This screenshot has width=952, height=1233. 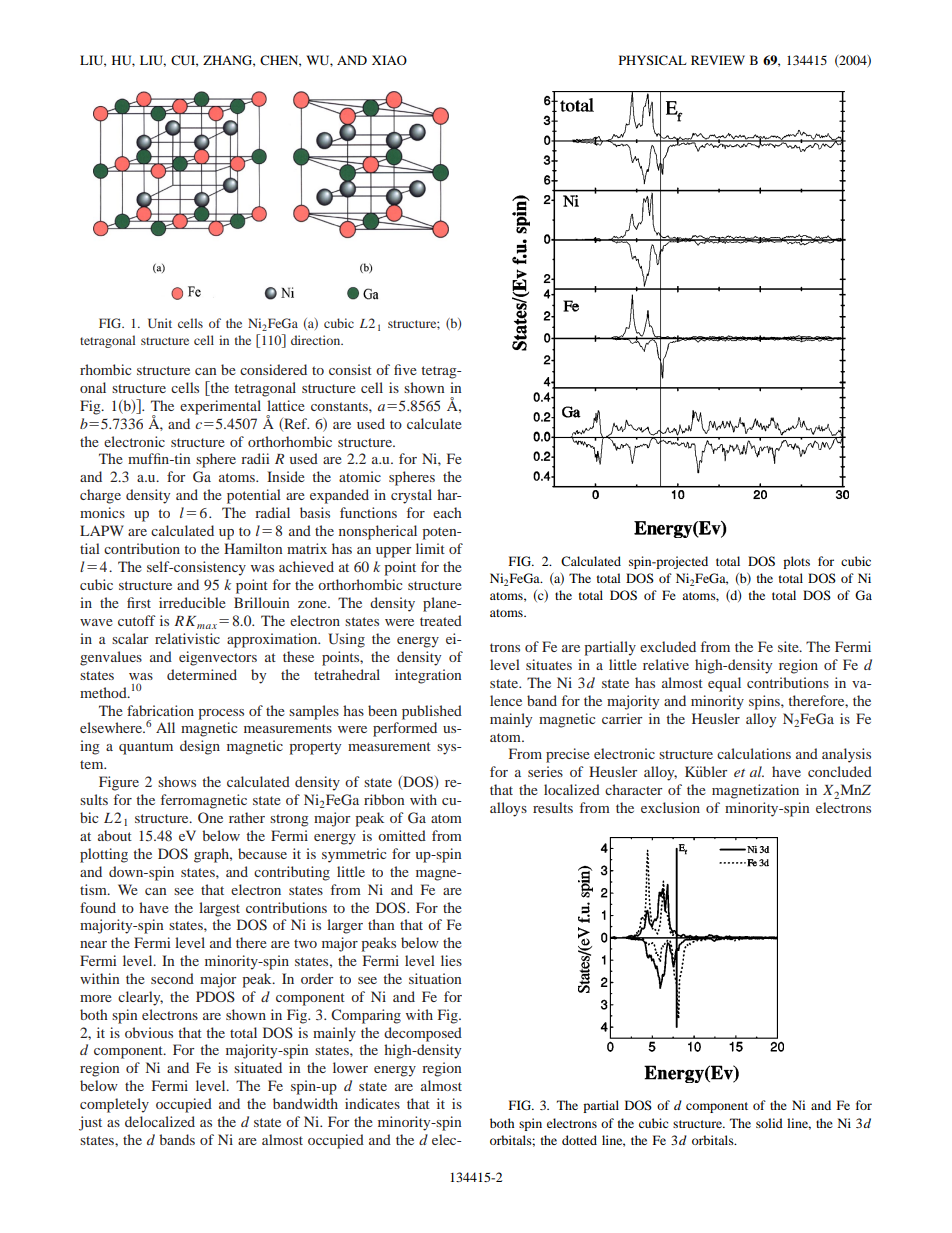 I want to click on treated, so click(x=441, y=620).
